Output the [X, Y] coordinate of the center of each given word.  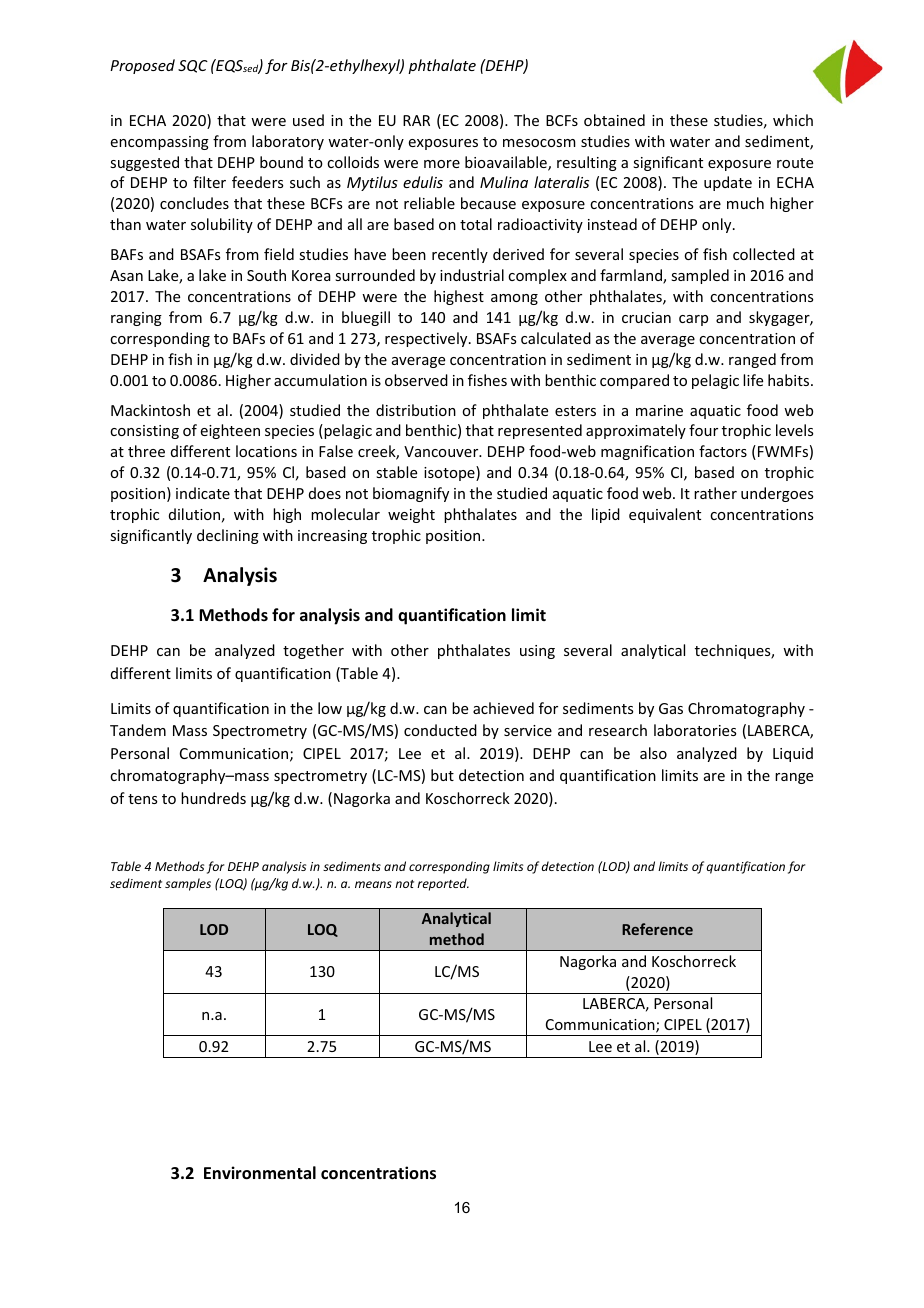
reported [443, 884]
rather [715, 493]
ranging [136, 319]
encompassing [160, 143]
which [793, 120]
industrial [472, 275]
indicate [203, 493]
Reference [657, 929]
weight [411, 515]
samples [188, 884]
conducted [440, 730]
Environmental [260, 1173]
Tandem [138, 730]
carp [693, 320]
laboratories [695, 730]
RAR [416, 120]
